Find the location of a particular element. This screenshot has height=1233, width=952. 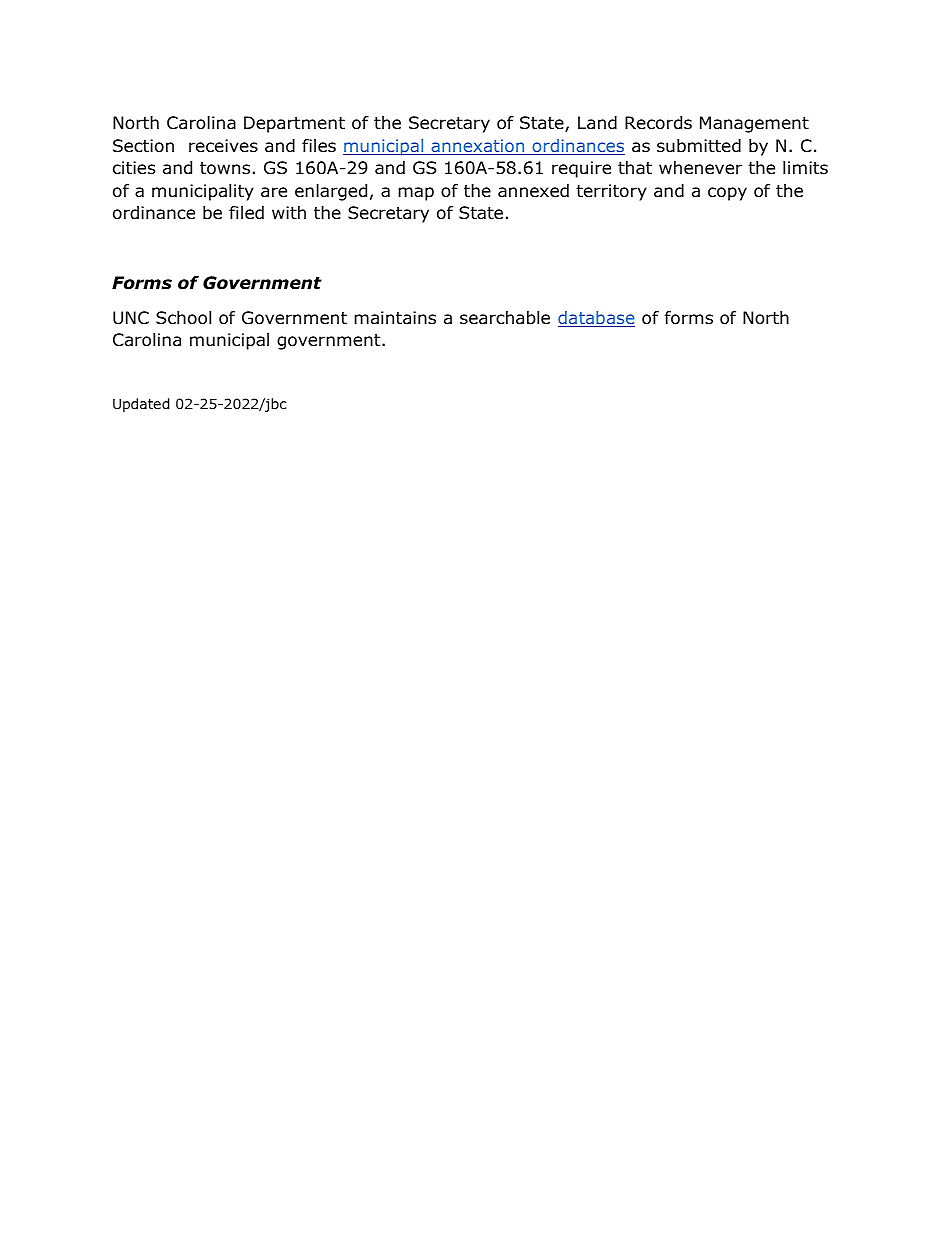

Updated is located at coordinates (141, 405).
